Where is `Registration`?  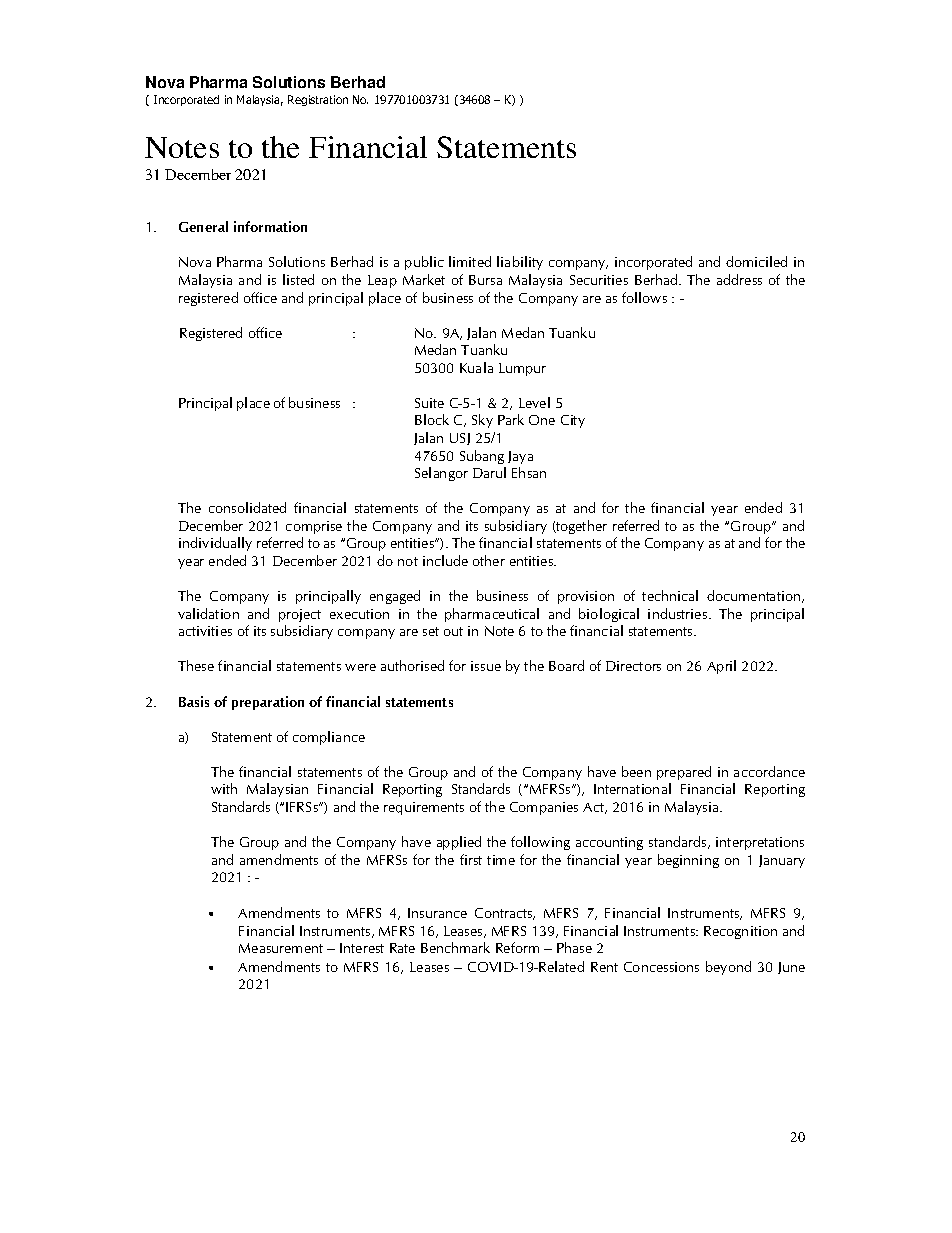 Registration is located at coordinates (318, 100).
